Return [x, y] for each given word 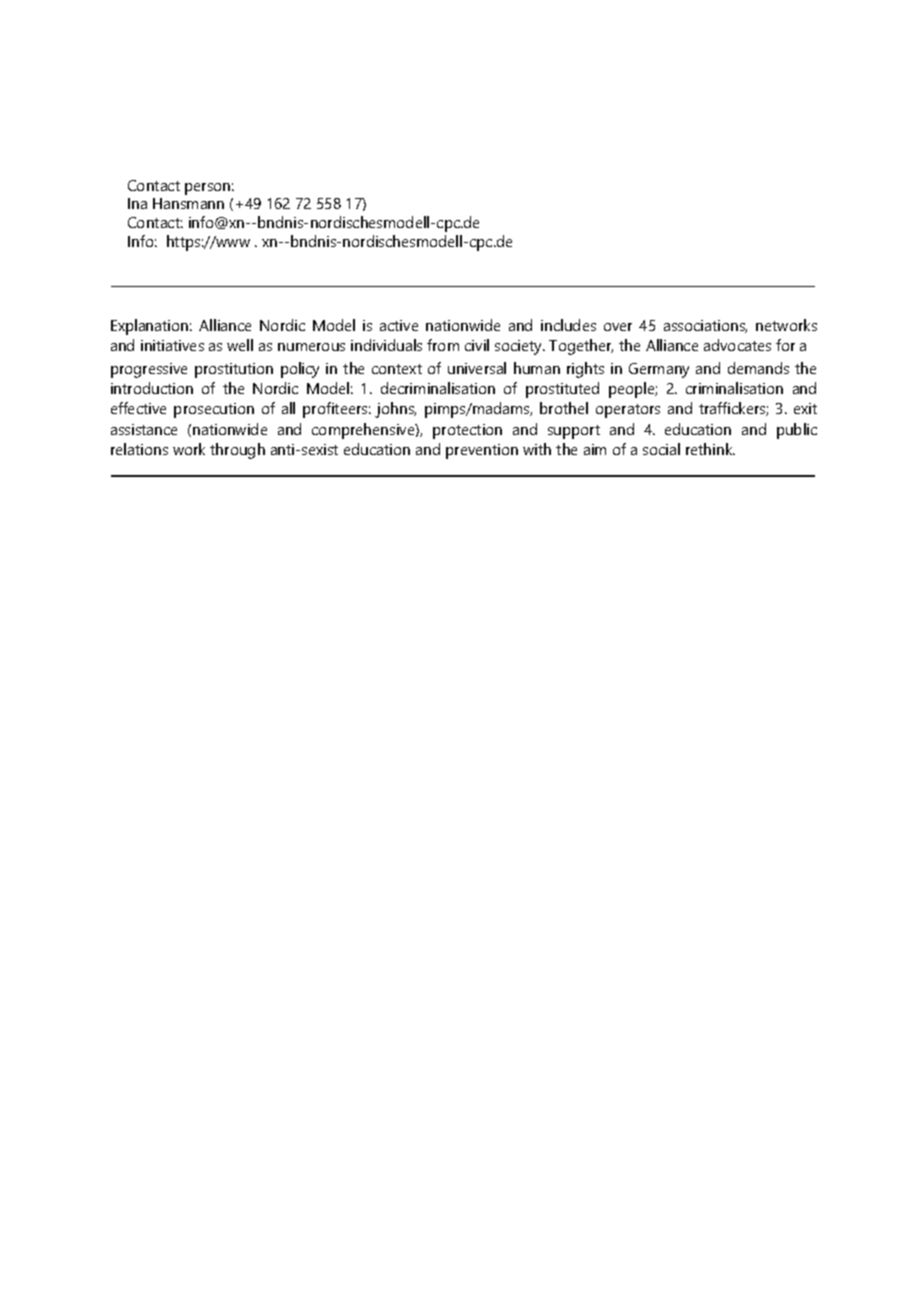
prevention [482, 451]
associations [705, 326]
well [240, 345]
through [237, 451]
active [399, 325]
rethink [710, 449]
